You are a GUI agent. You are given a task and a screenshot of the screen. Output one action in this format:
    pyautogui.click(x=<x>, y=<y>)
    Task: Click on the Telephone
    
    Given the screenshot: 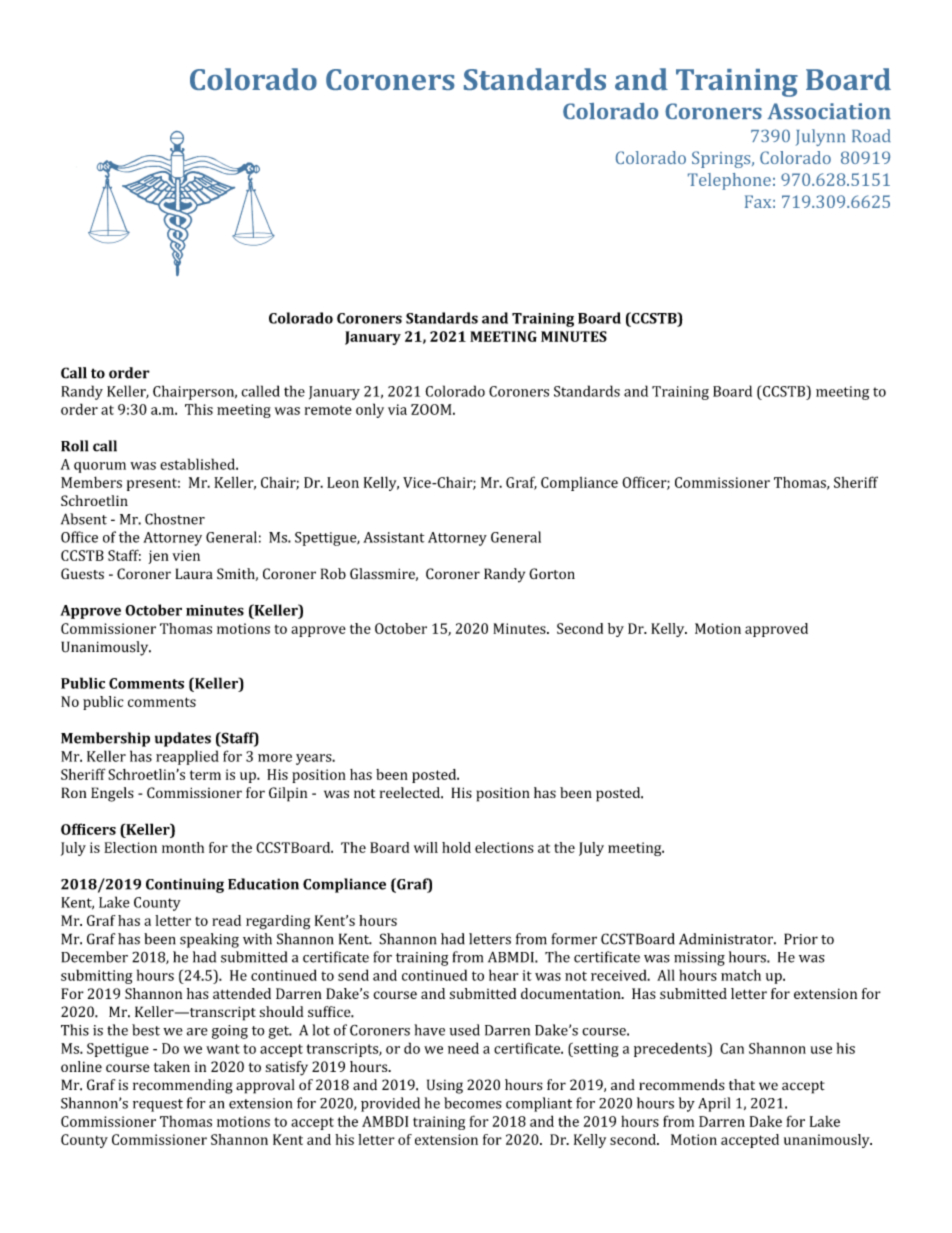 What is the action you would take?
    pyautogui.click(x=729, y=181)
